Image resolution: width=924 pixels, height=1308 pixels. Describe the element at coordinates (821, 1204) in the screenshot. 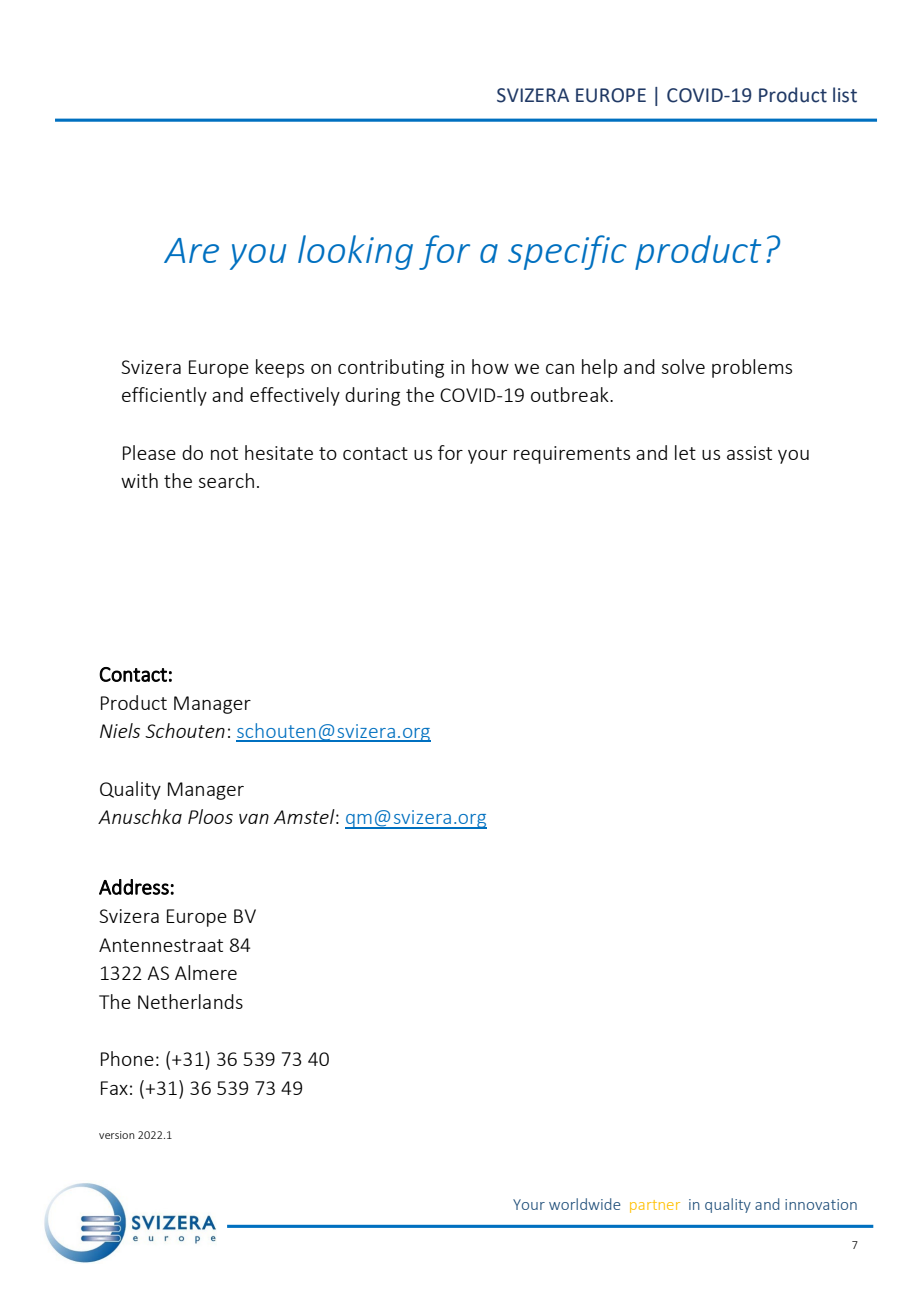

I see `innovation` at that location.
